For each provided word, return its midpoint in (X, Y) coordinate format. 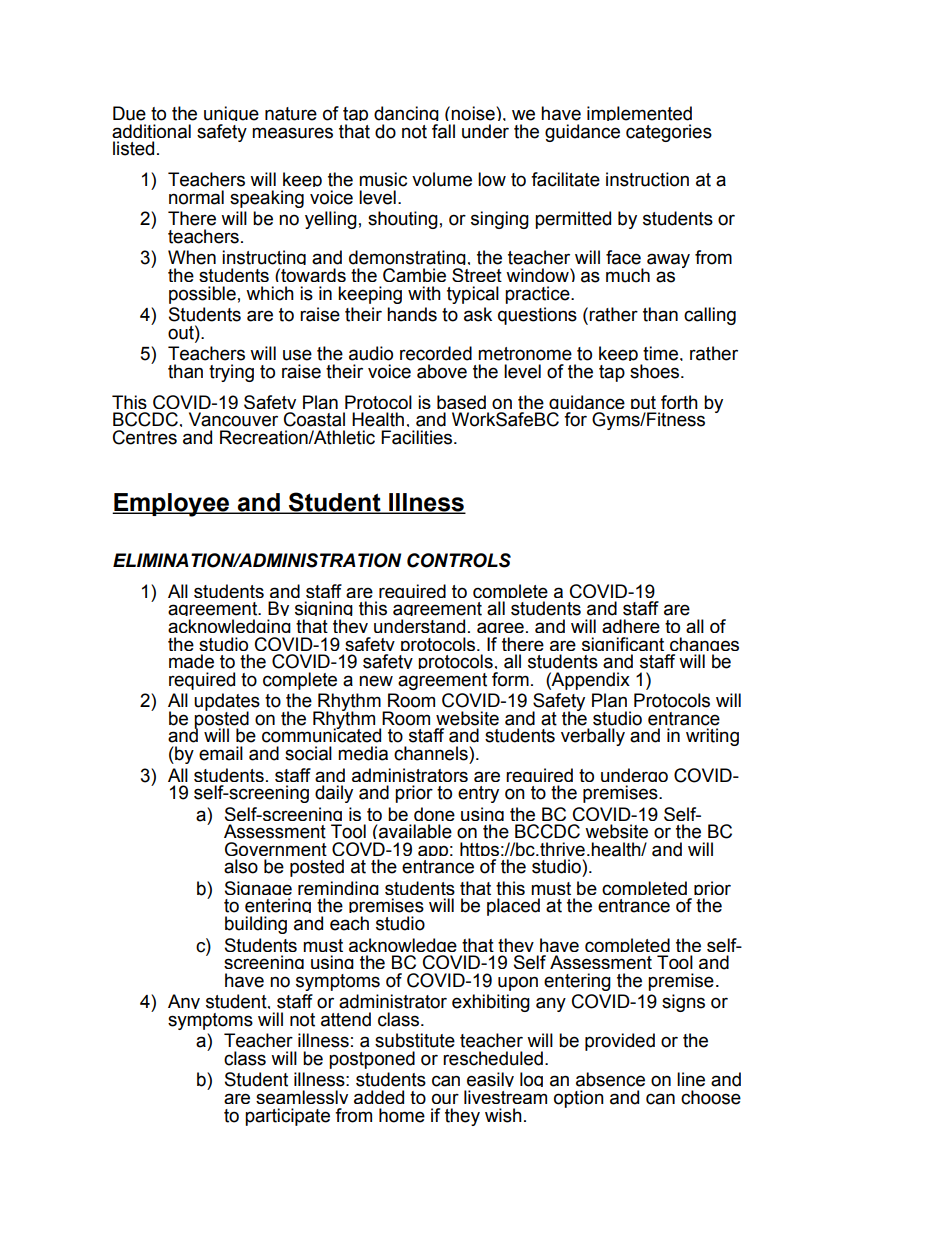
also (241, 866)
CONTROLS (459, 560)
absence (610, 1079)
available (414, 831)
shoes (656, 371)
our (445, 1098)
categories (669, 133)
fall (443, 131)
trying (231, 373)
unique (231, 116)
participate (287, 1117)
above (442, 371)
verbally (593, 737)
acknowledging (230, 629)
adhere (631, 626)
